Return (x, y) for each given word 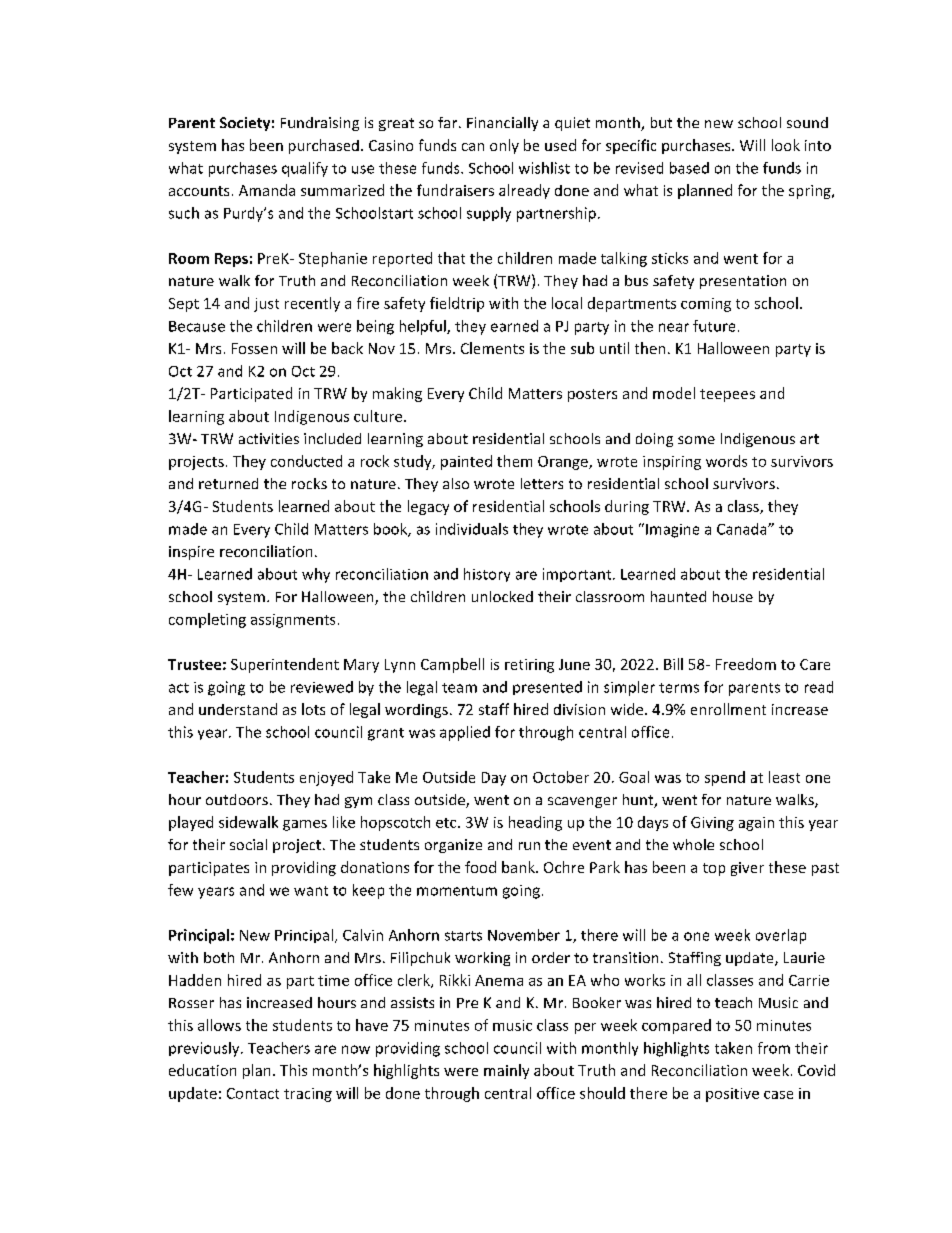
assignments (293, 621)
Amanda (267, 190)
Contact (253, 1093)
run (529, 846)
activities (269, 438)
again (756, 824)
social (248, 844)
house (733, 596)
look (786, 145)
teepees (727, 395)
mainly (506, 1071)
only (504, 146)
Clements (492, 348)
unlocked (502, 596)
